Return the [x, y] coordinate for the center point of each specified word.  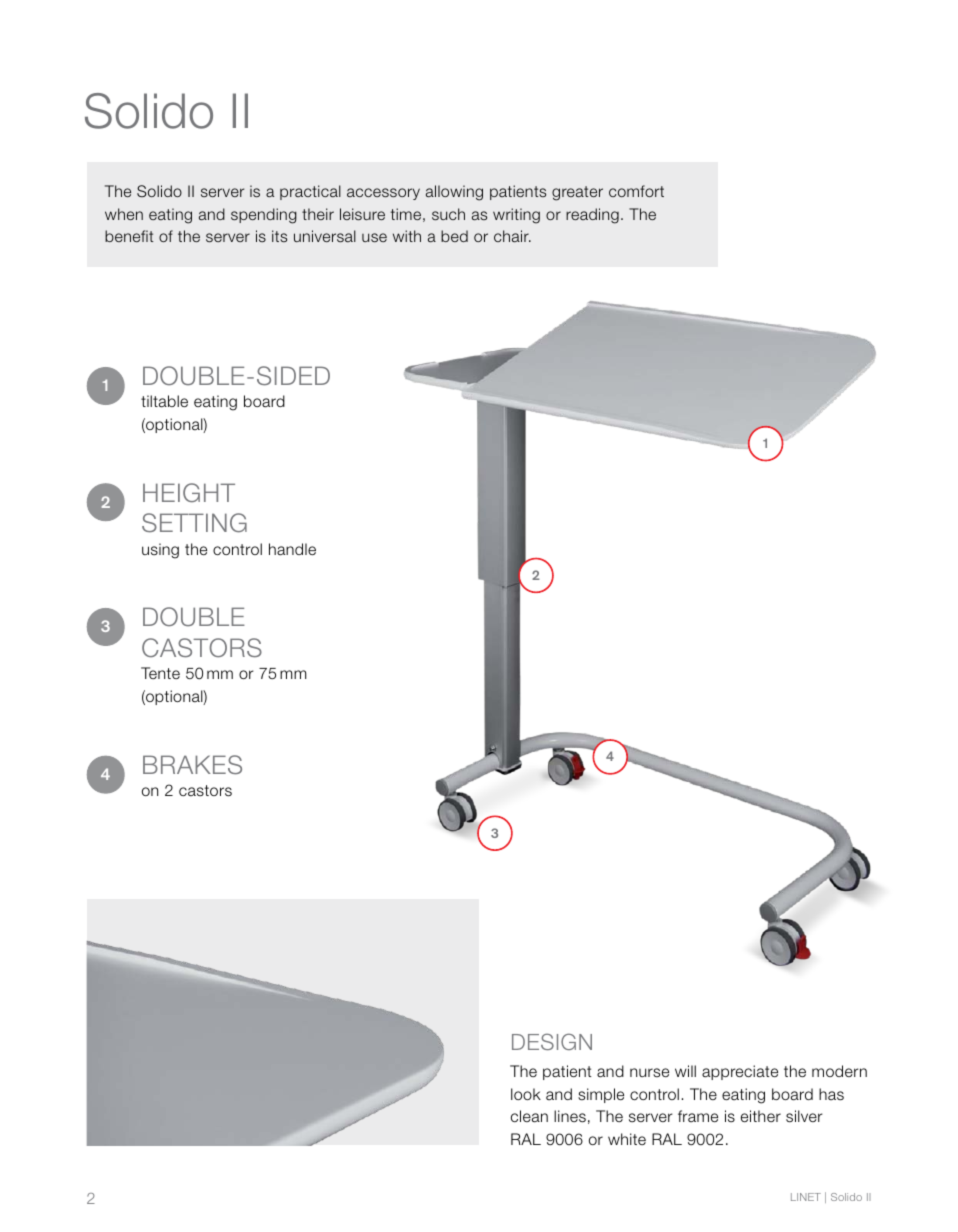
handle [292, 549]
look [526, 1094]
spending [264, 216]
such [448, 214]
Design [552, 1041]
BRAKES [192, 765]
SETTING [194, 523]
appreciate [740, 1072]
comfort [636, 191]
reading [592, 216]
